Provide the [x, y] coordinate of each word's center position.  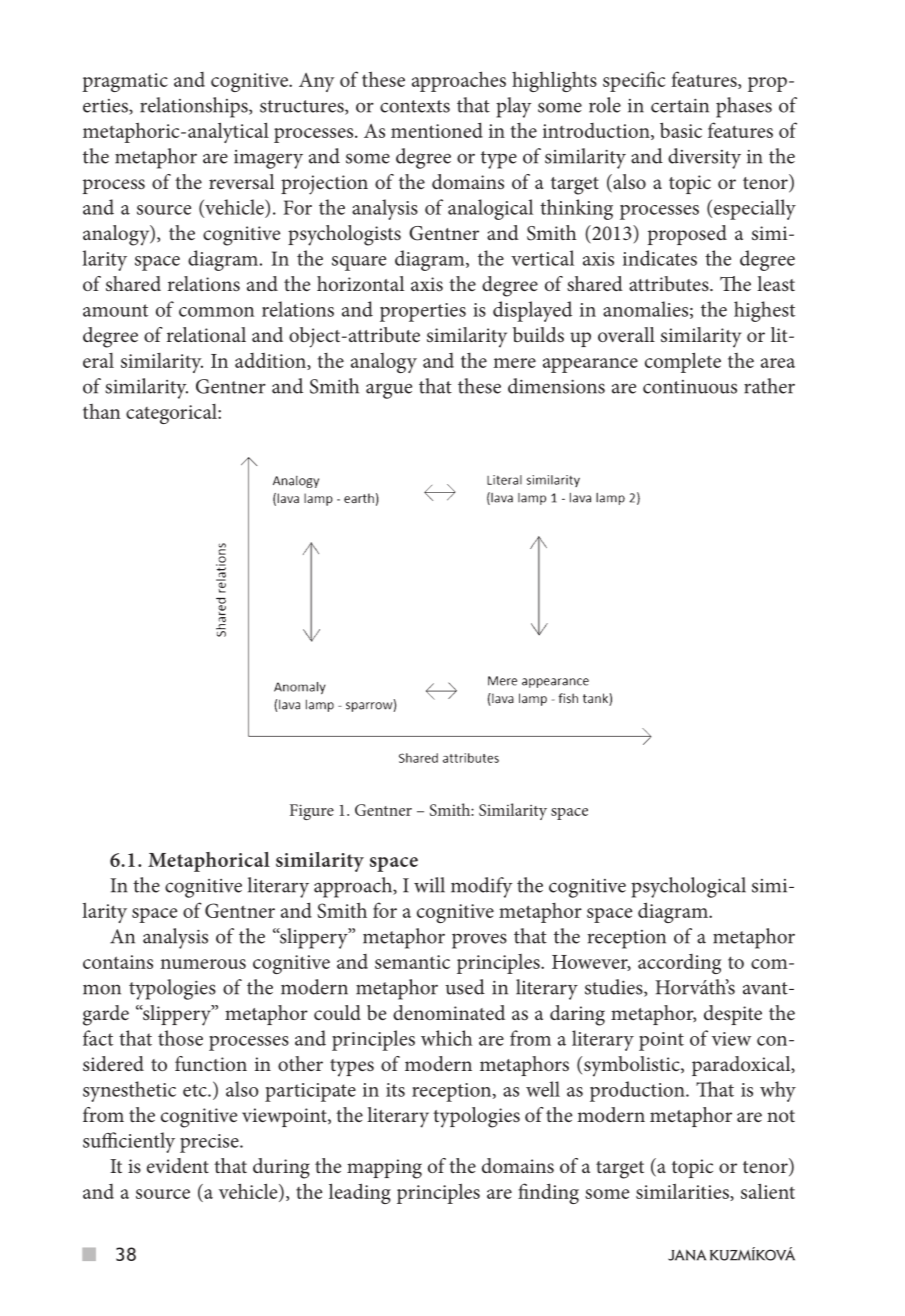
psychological [688, 887]
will [429, 885]
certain [680, 105]
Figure [312, 812]
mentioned [437, 130]
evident [178, 1165]
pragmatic [125, 82]
